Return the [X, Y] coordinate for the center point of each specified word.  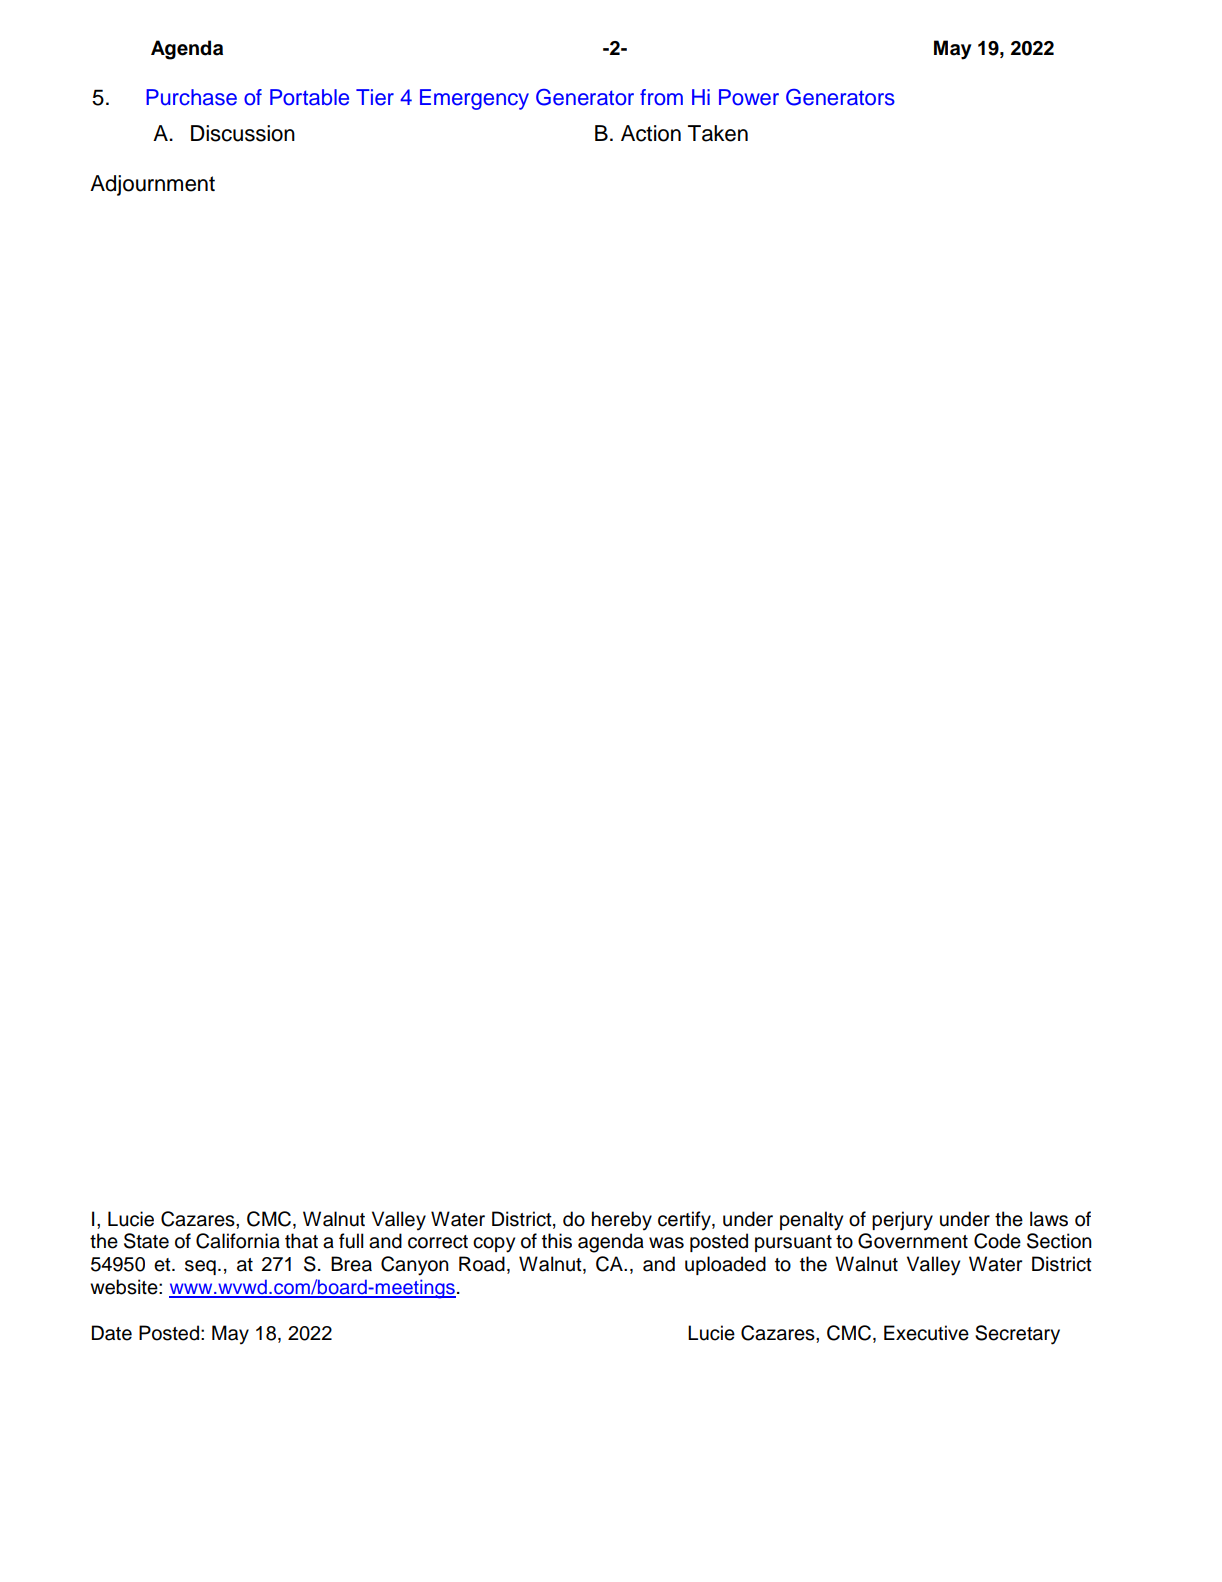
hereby [622, 1221]
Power [749, 97]
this [557, 1241]
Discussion [243, 133]
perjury [902, 1221]
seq [200, 1267]
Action [651, 133]
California [238, 1241]
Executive [926, 1333]
